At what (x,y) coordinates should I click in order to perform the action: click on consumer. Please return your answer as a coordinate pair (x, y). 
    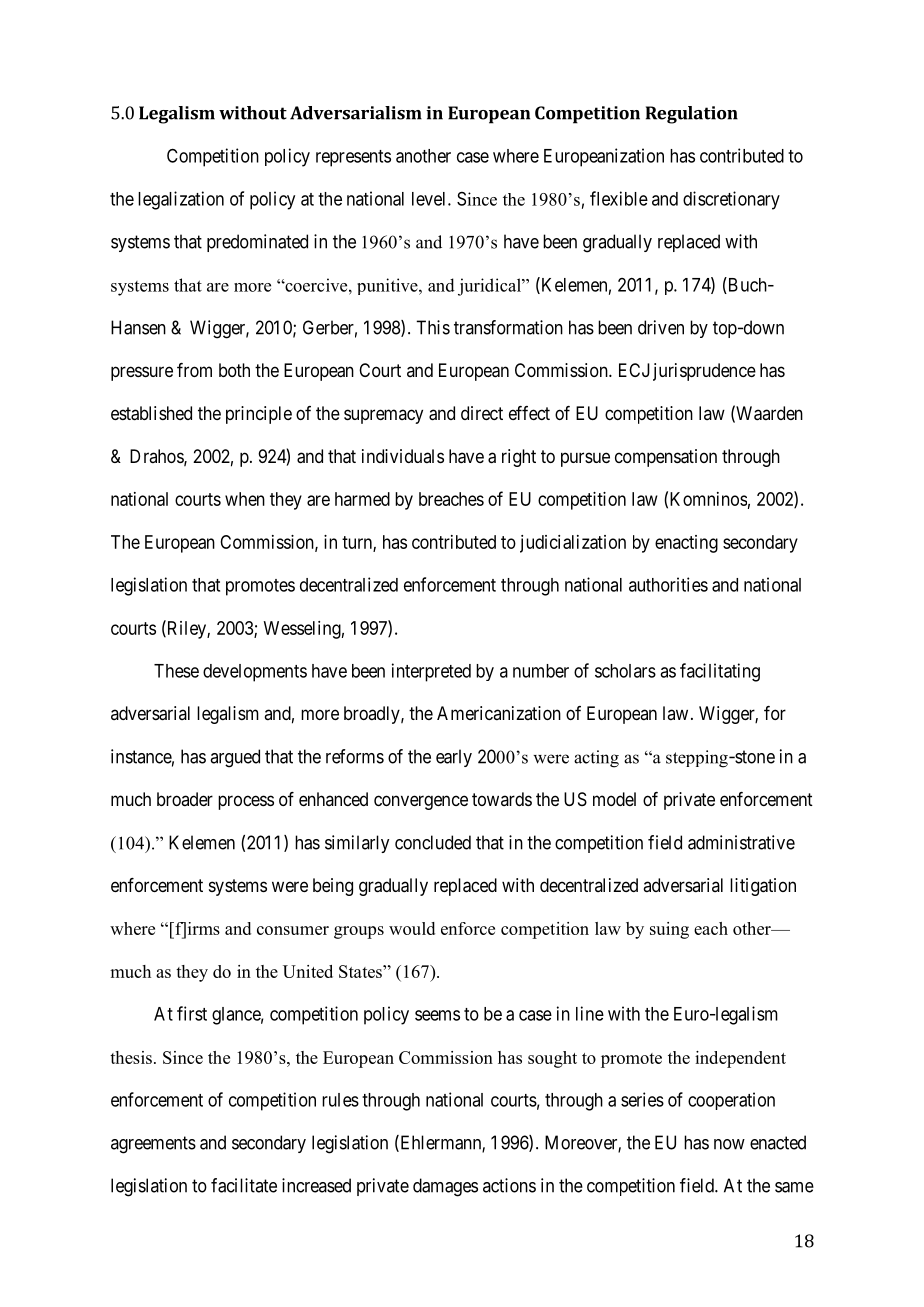
    Looking at the image, I should click on (293, 930).
